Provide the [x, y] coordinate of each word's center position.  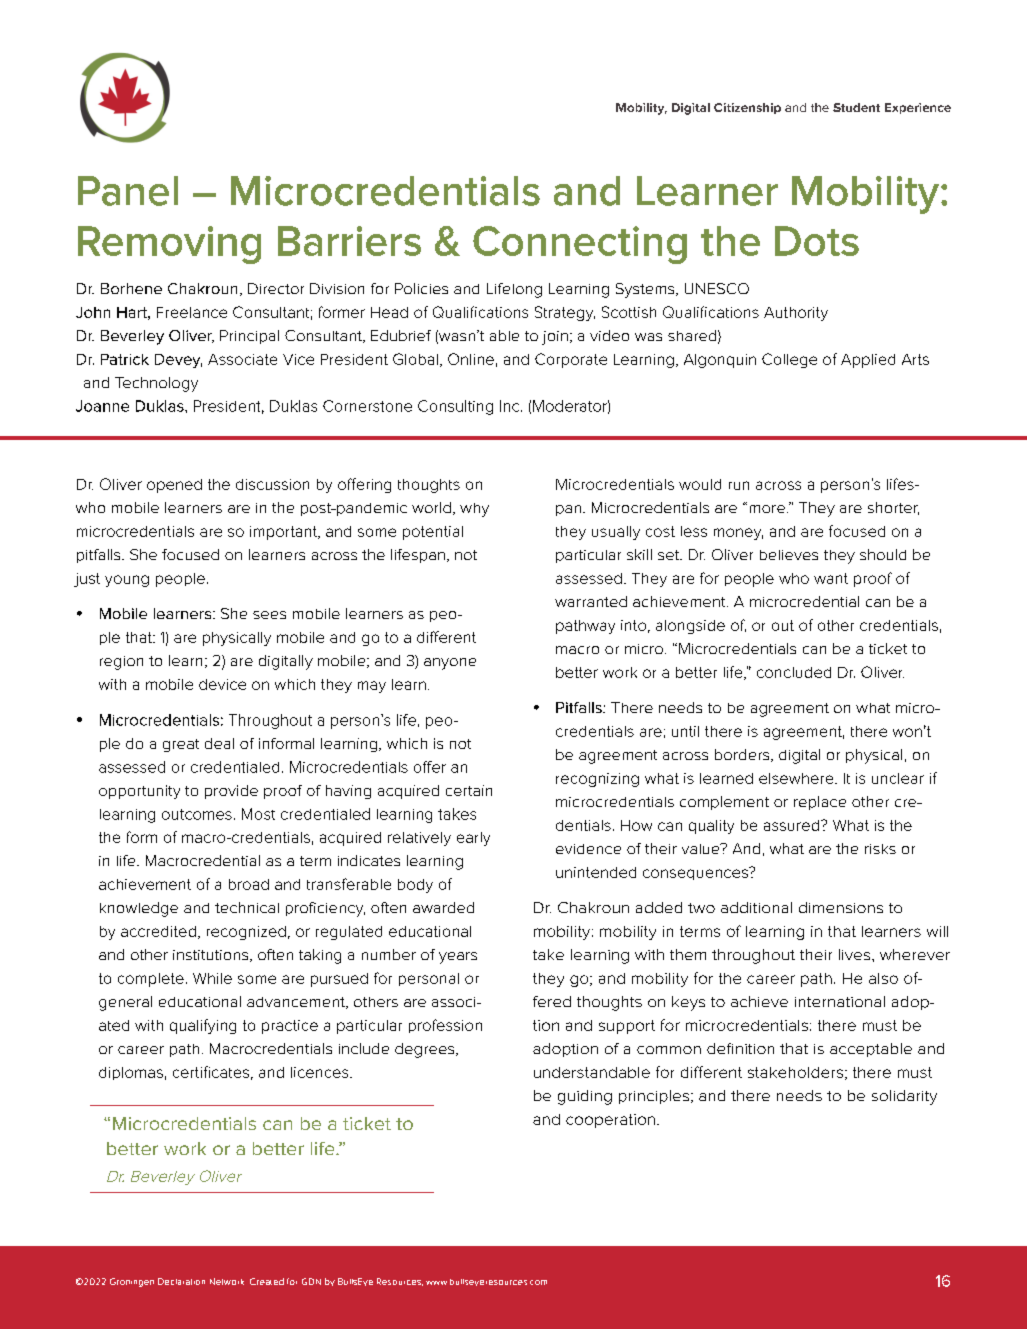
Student [856, 107]
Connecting [580, 245]
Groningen [132, 1282]
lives [856, 954]
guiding [585, 1097]
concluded [794, 672]
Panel [128, 191]
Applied [868, 361]
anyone [450, 664]
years [458, 958]
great [181, 745]
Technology [156, 384]
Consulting [455, 407]
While [212, 978]
